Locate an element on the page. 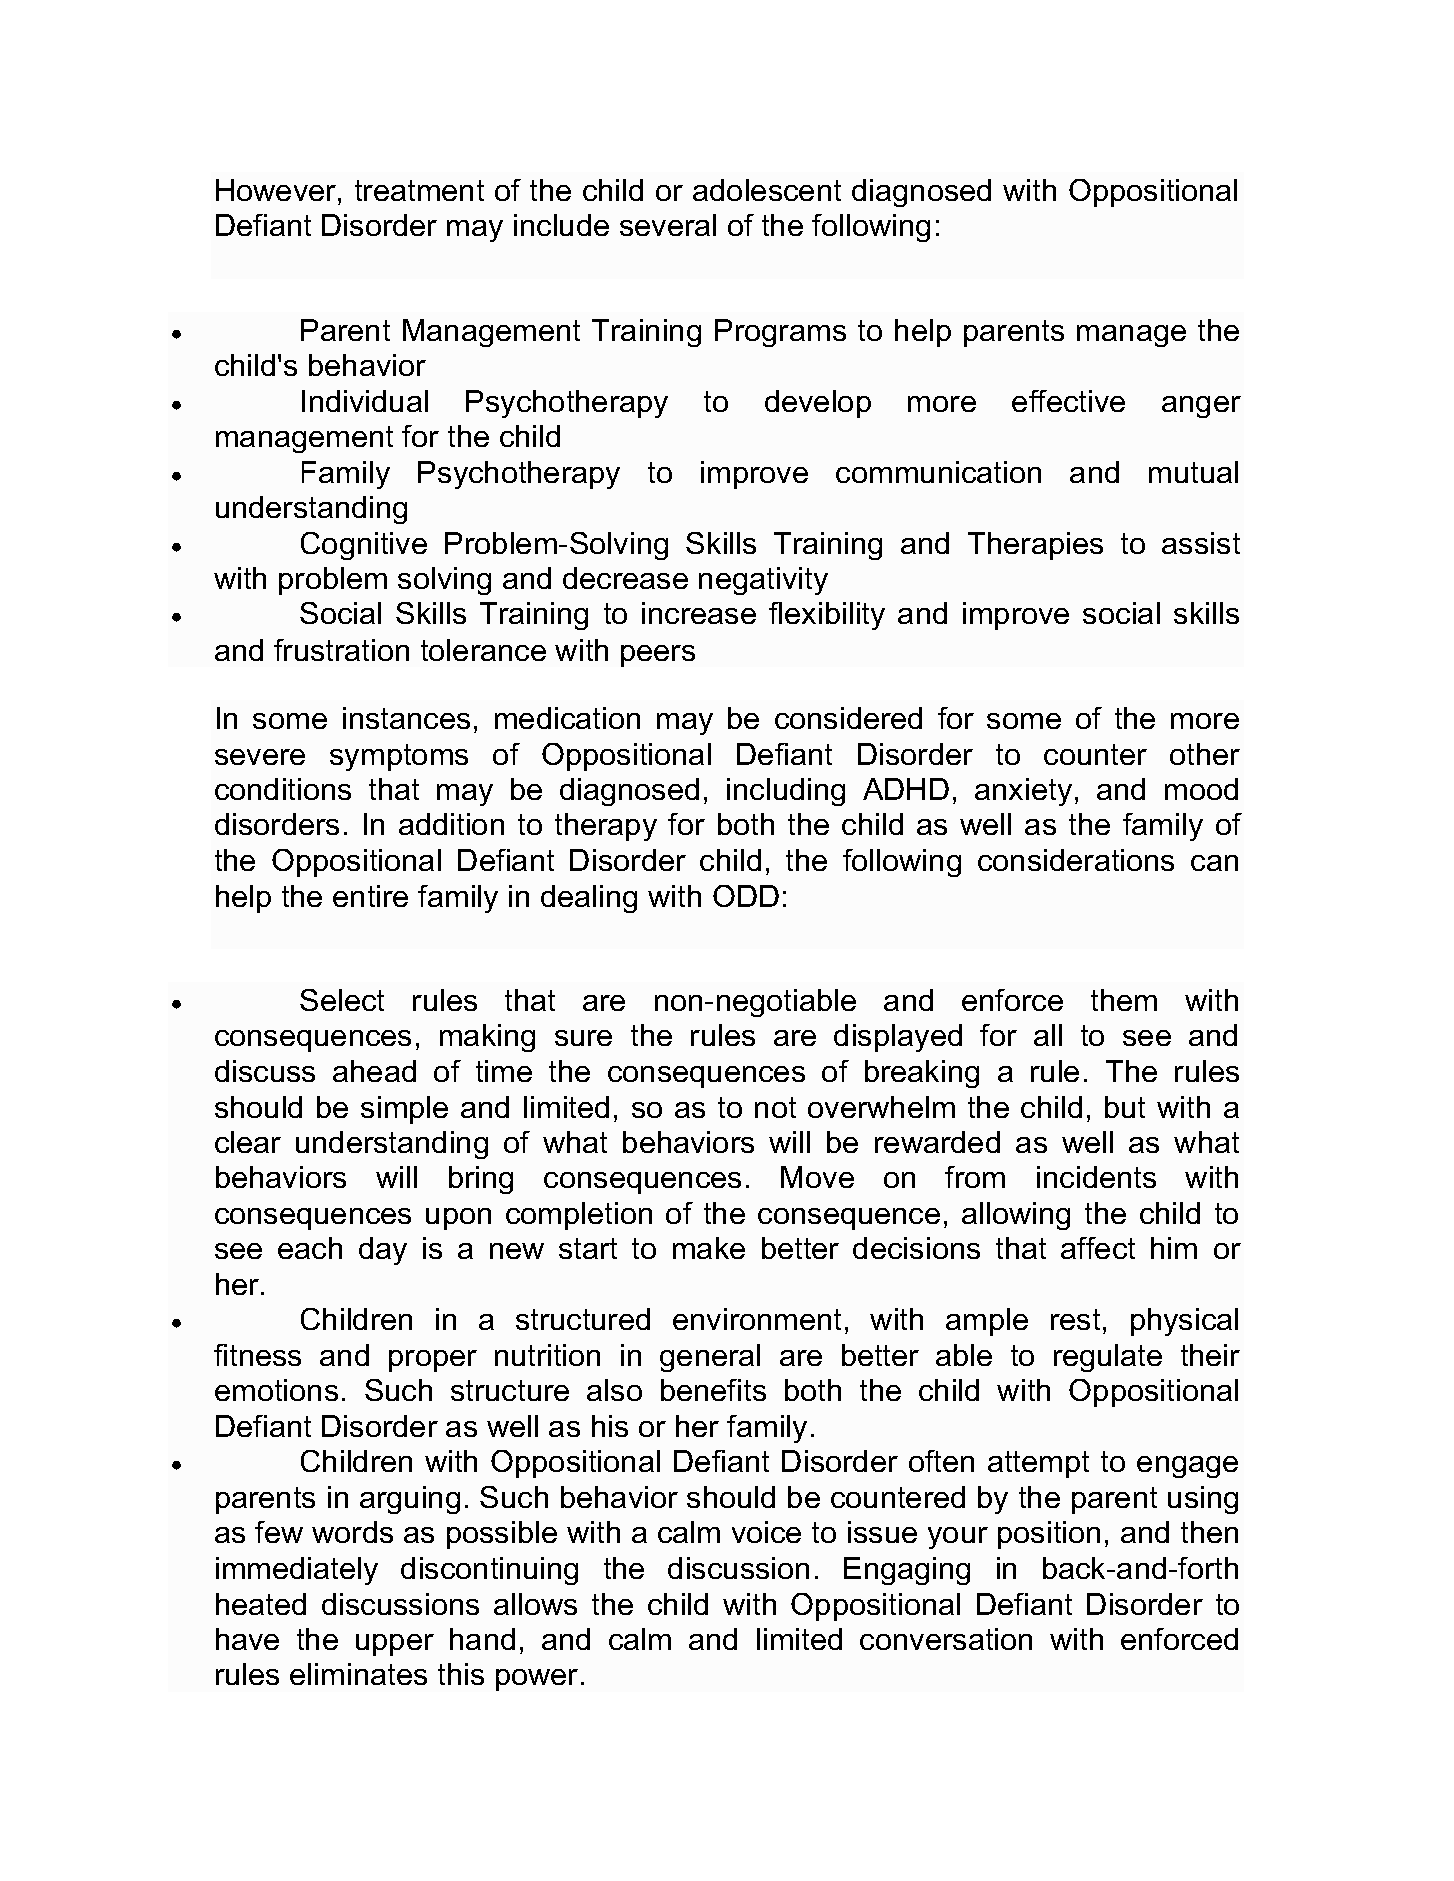  effective is located at coordinates (1068, 401).
